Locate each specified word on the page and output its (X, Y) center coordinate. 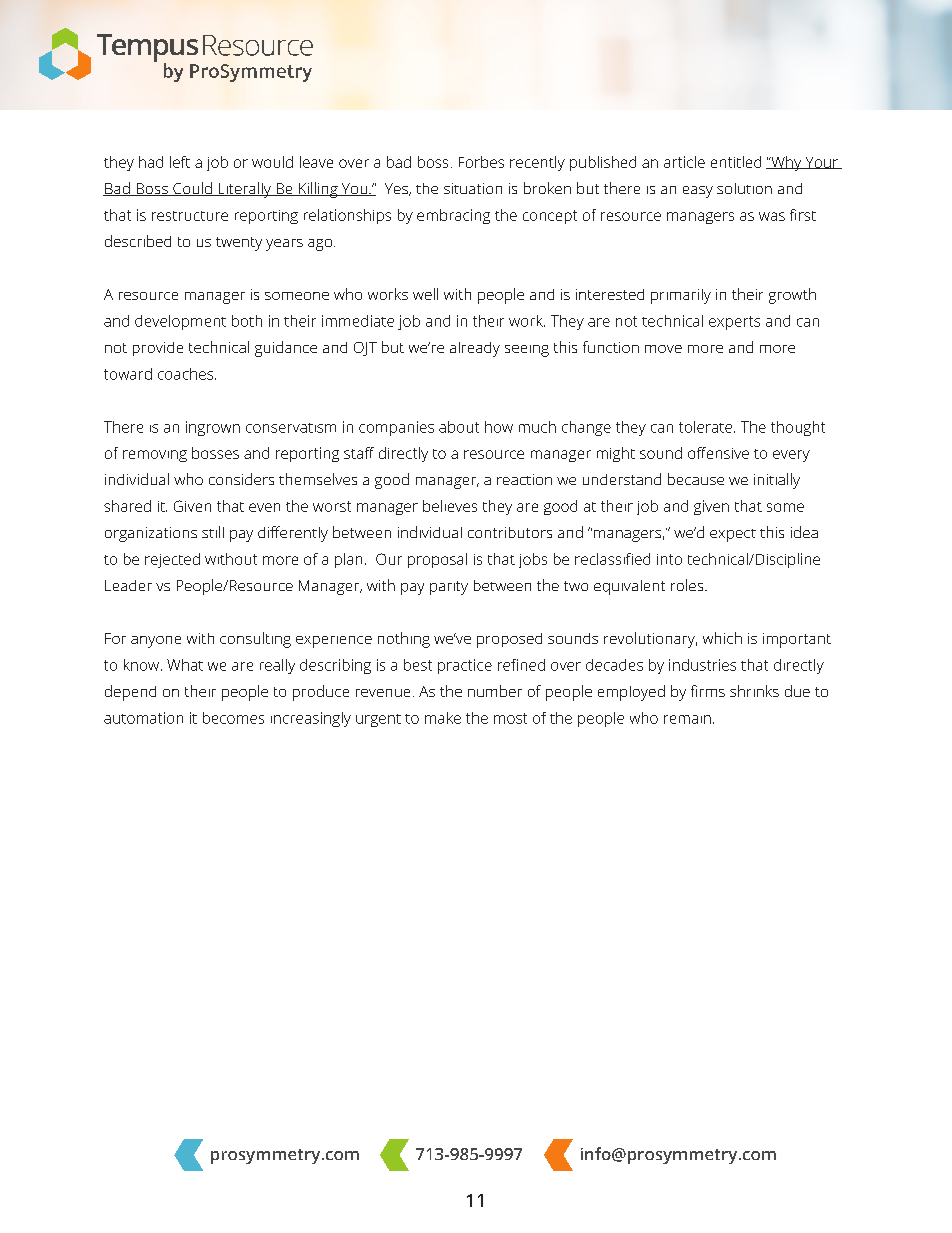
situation (473, 188)
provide (158, 349)
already (475, 349)
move (663, 349)
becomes (233, 718)
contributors (510, 532)
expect (733, 535)
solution (744, 188)
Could (192, 189)
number (495, 691)
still (213, 532)
